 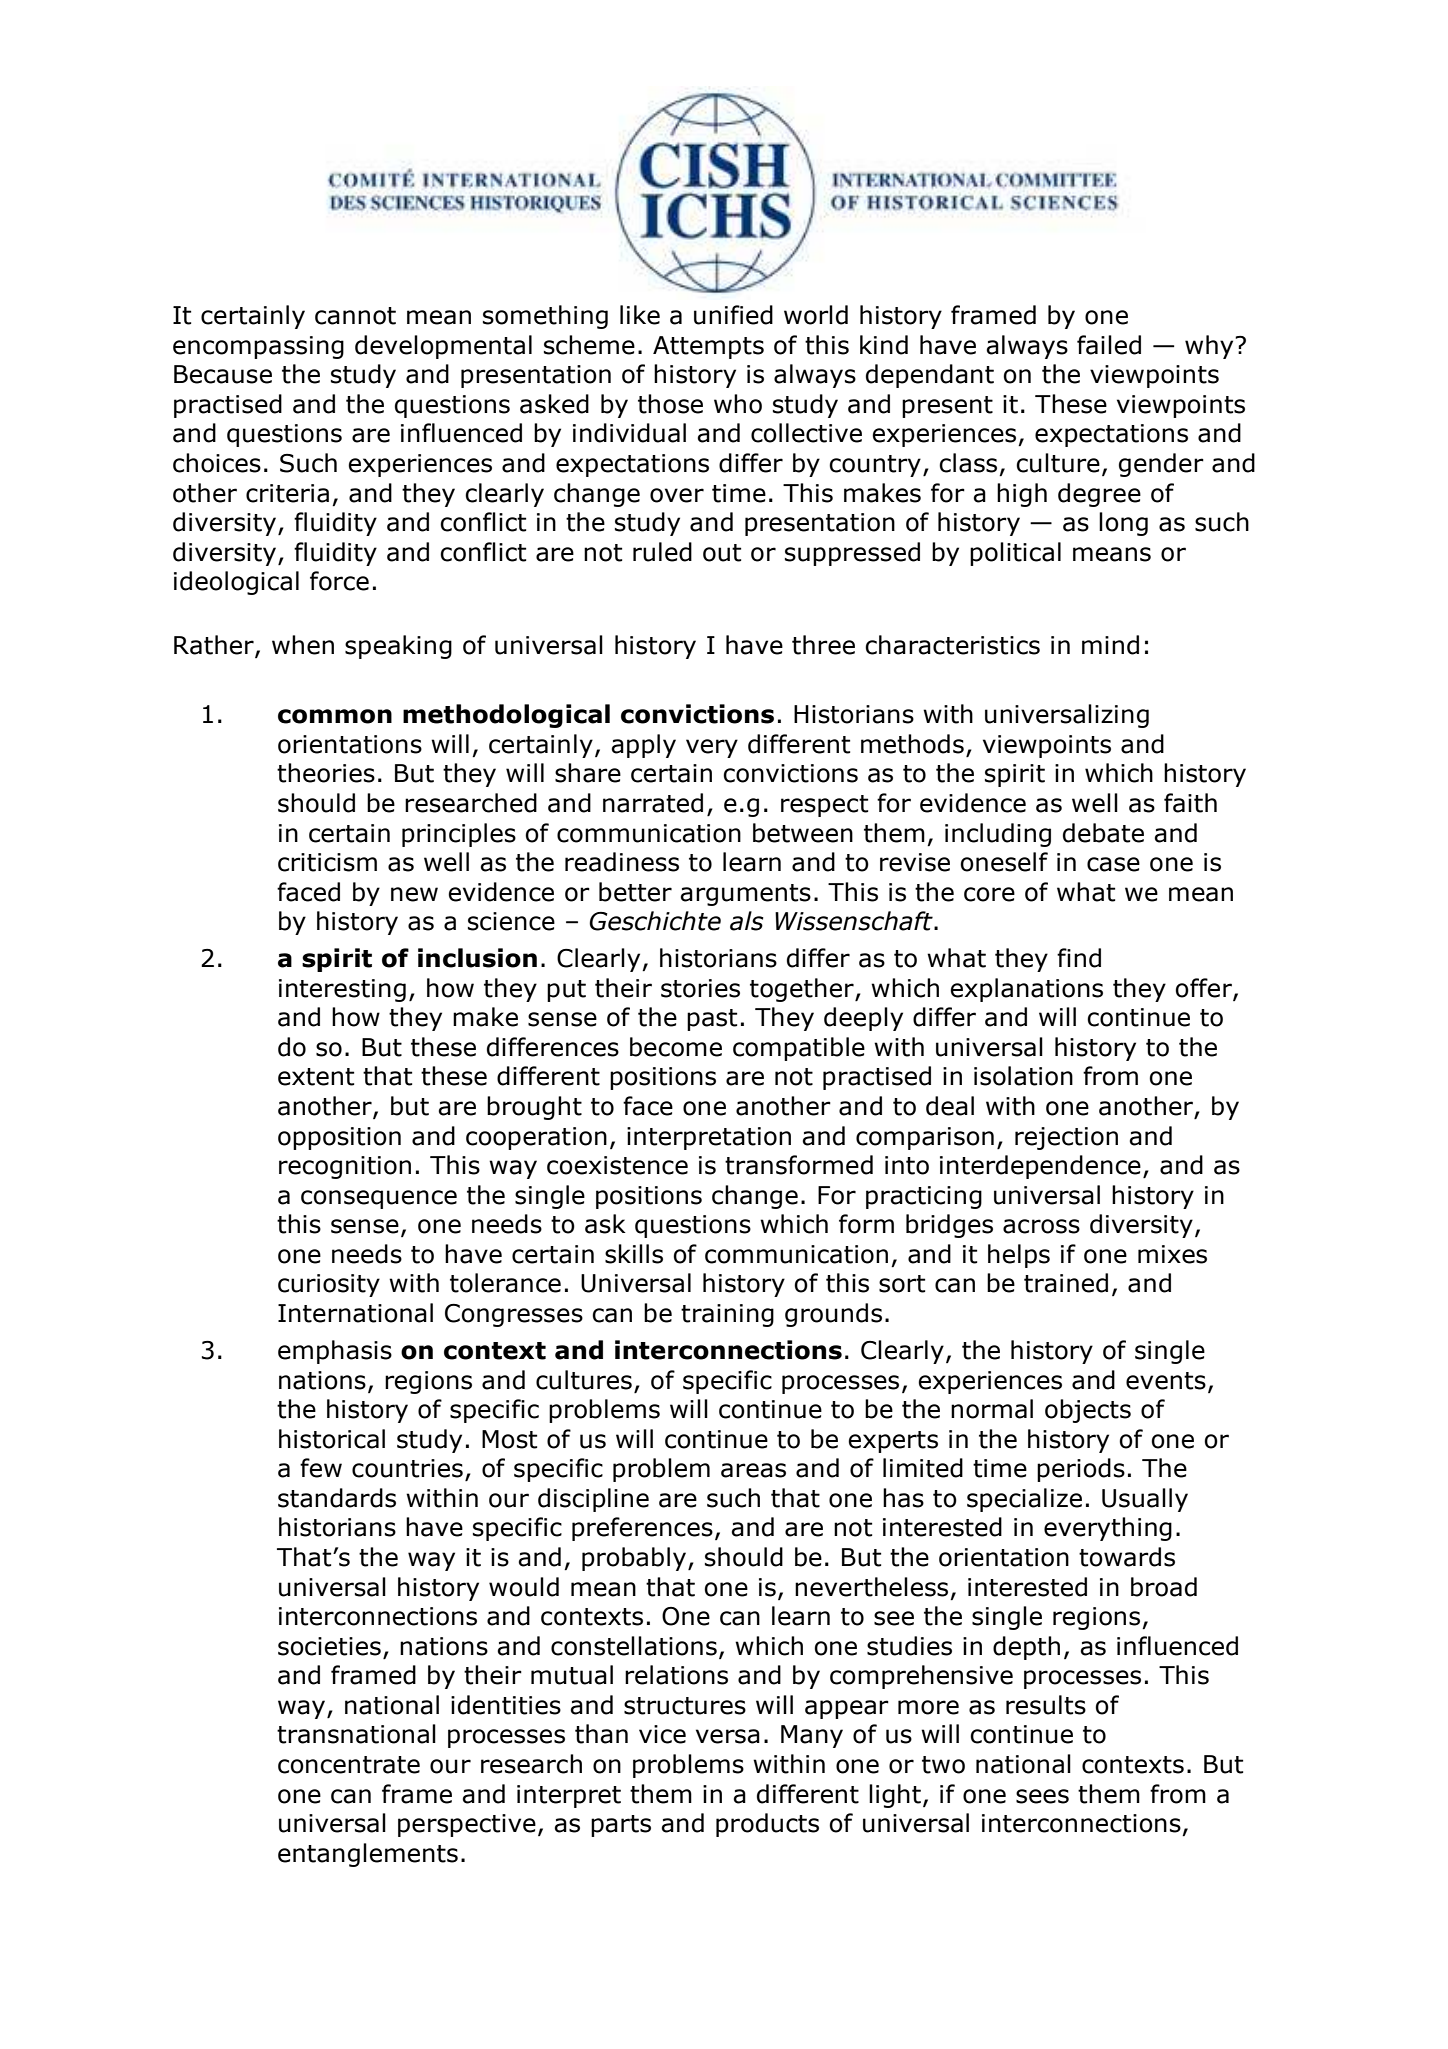 What do you see at coordinates (767, 1825) in the screenshot?
I see `products` at bounding box center [767, 1825].
